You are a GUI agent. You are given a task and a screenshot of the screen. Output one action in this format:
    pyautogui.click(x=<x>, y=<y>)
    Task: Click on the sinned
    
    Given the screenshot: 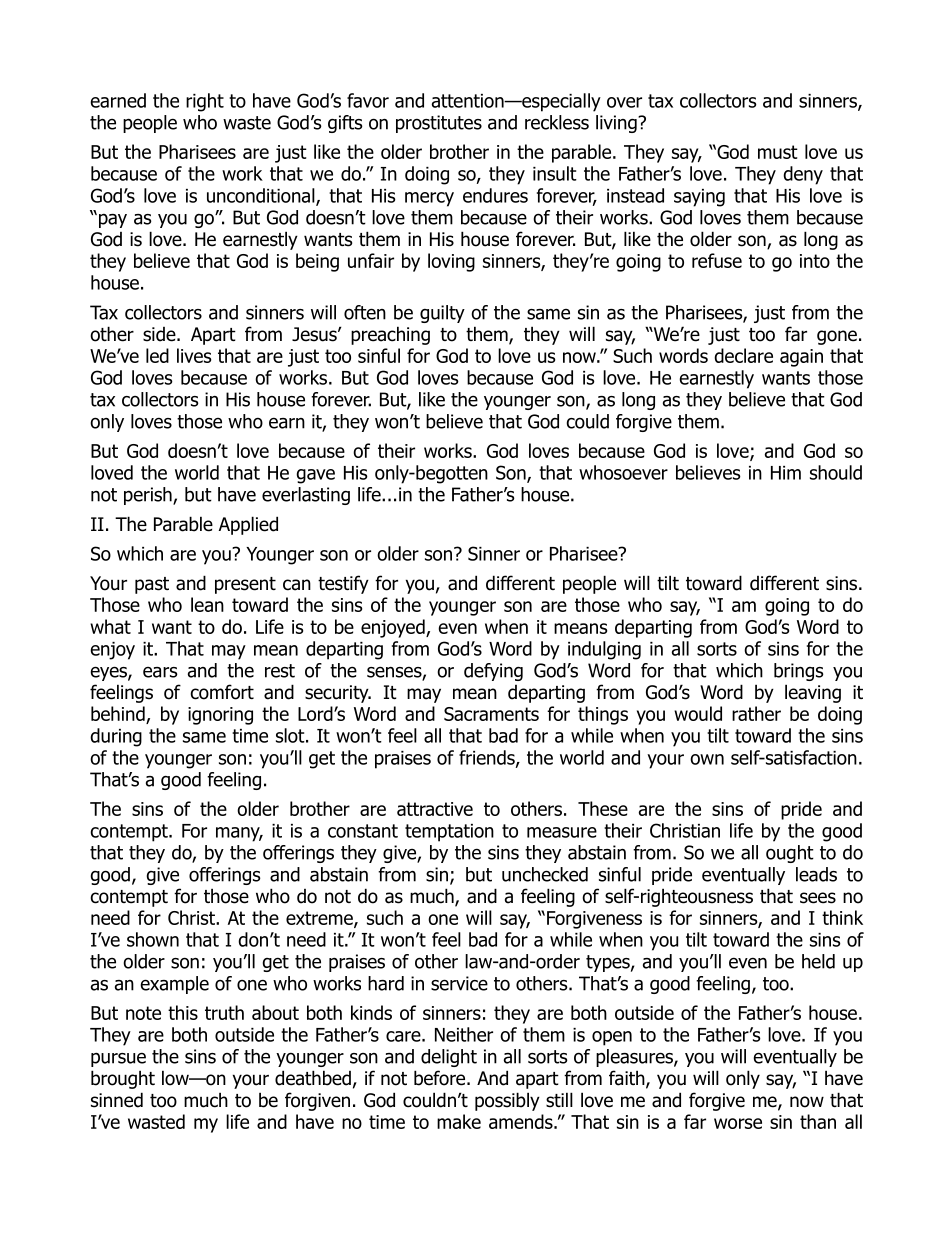 What is the action you would take?
    pyautogui.click(x=117, y=1100)
